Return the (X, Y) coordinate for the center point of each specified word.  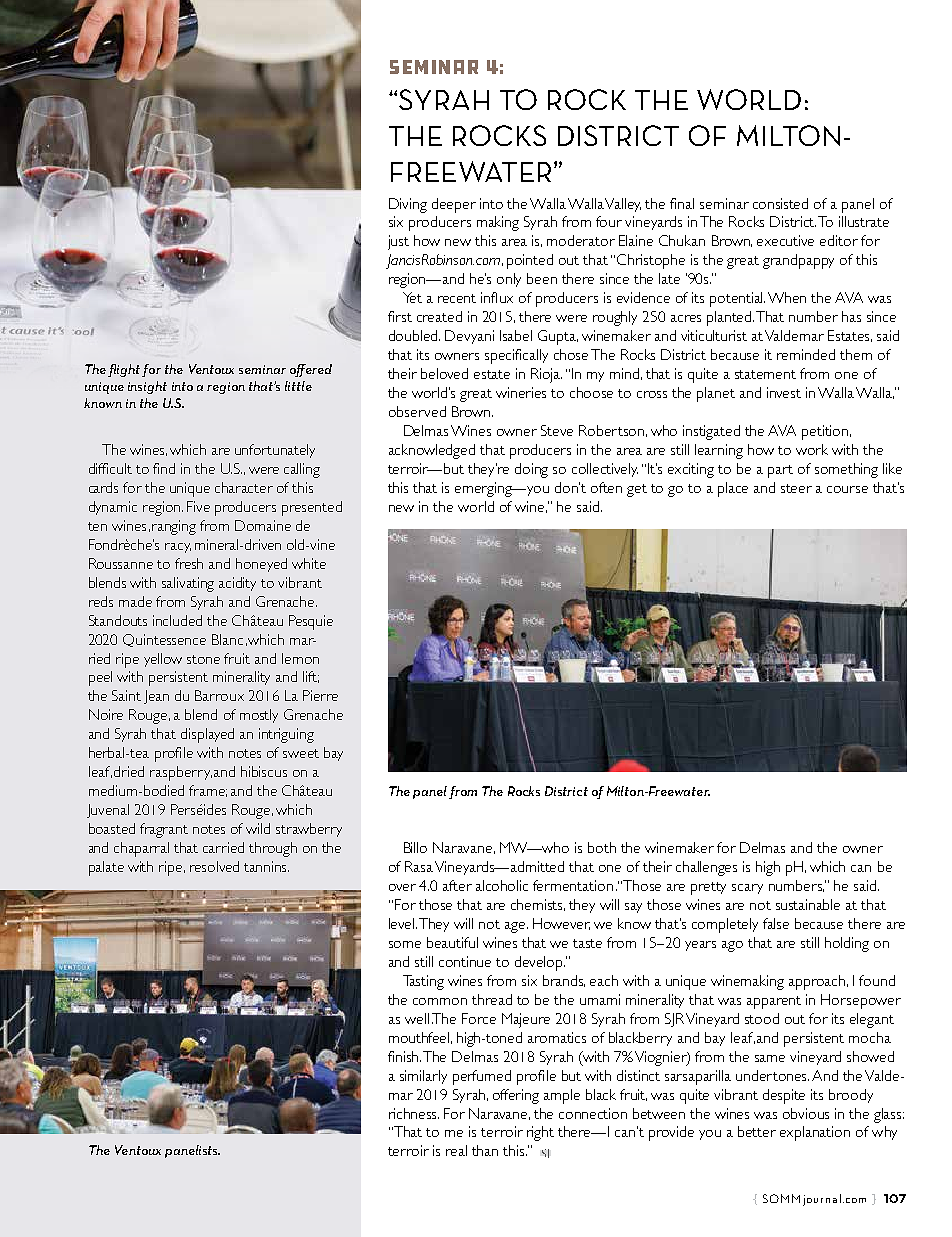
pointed (530, 261)
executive (785, 240)
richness (414, 1113)
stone (203, 659)
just (398, 242)
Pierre (320, 695)
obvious (806, 1113)
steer (796, 488)
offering (516, 1096)
